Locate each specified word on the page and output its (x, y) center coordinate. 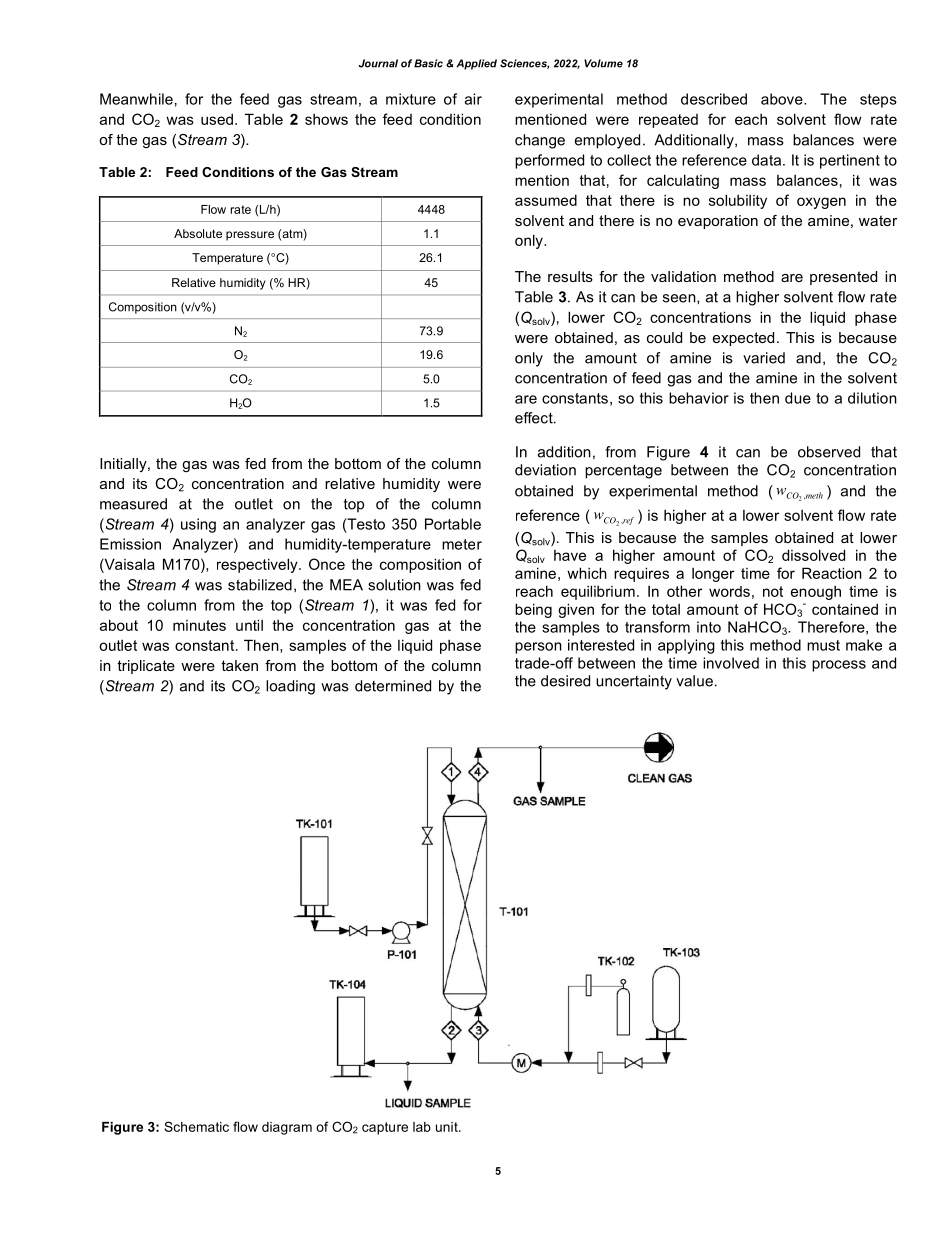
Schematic (196, 1126)
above (783, 99)
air (473, 99)
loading (290, 687)
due (798, 398)
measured (133, 504)
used (217, 119)
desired (565, 681)
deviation (545, 470)
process (839, 666)
